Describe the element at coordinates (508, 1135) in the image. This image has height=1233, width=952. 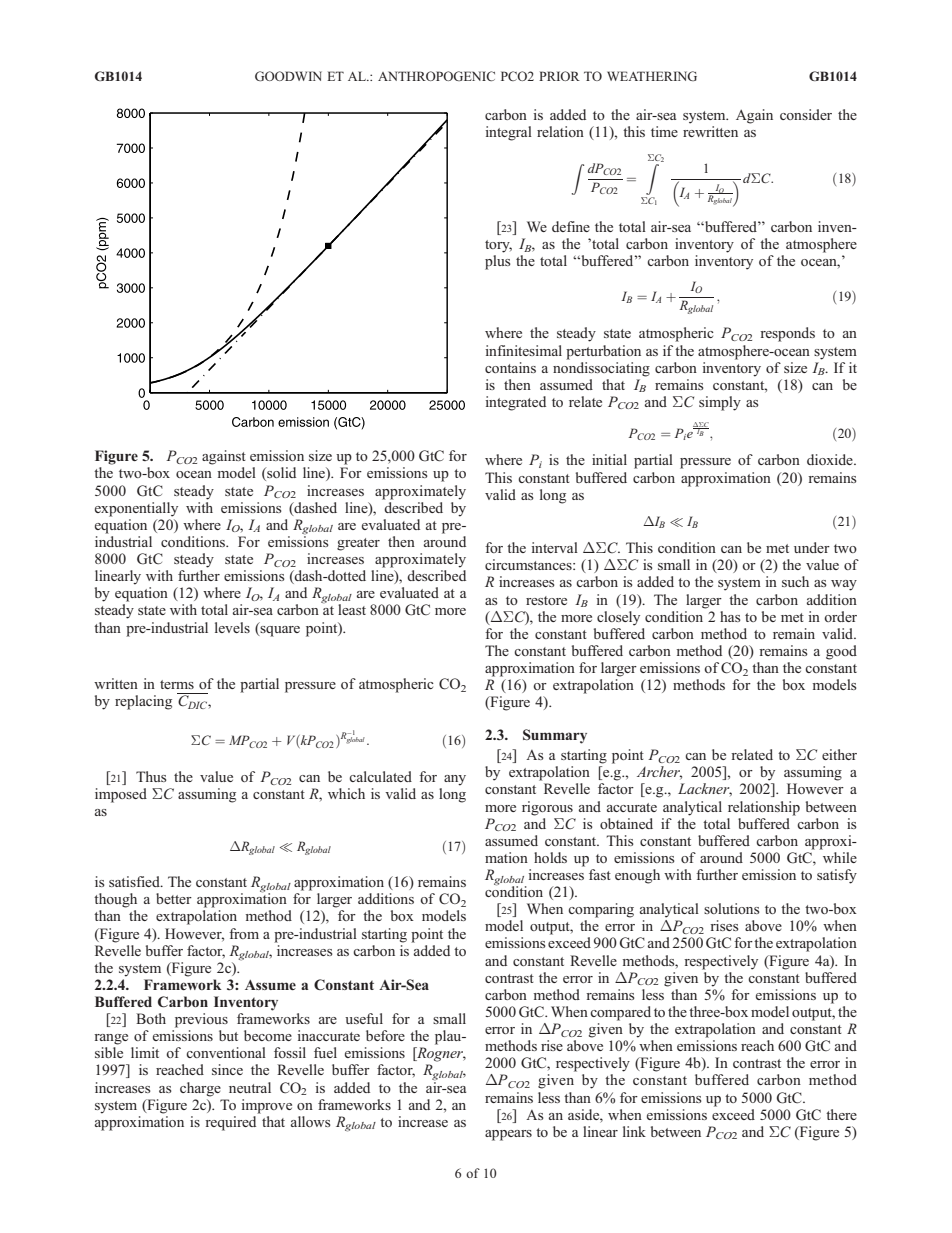
I see `appears` at that location.
